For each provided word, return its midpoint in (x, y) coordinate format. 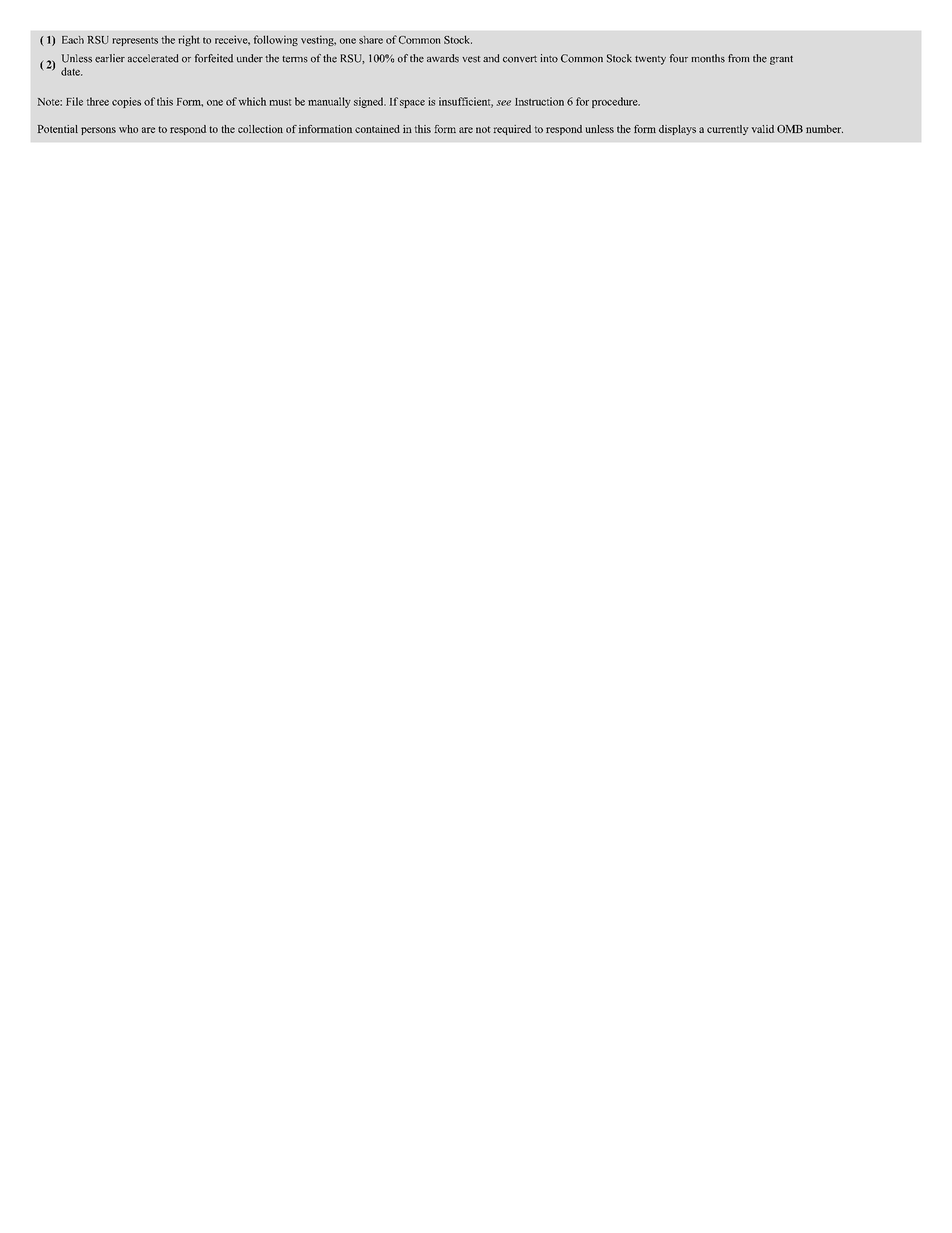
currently (728, 130)
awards (443, 58)
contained (377, 129)
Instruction (539, 101)
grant (781, 60)
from (739, 58)
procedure (616, 102)
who (128, 129)
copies (126, 102)
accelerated (153, 58)
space (412, 104)
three (98, 101)
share (371, 40)
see (503, 103)
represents (135, 41)
